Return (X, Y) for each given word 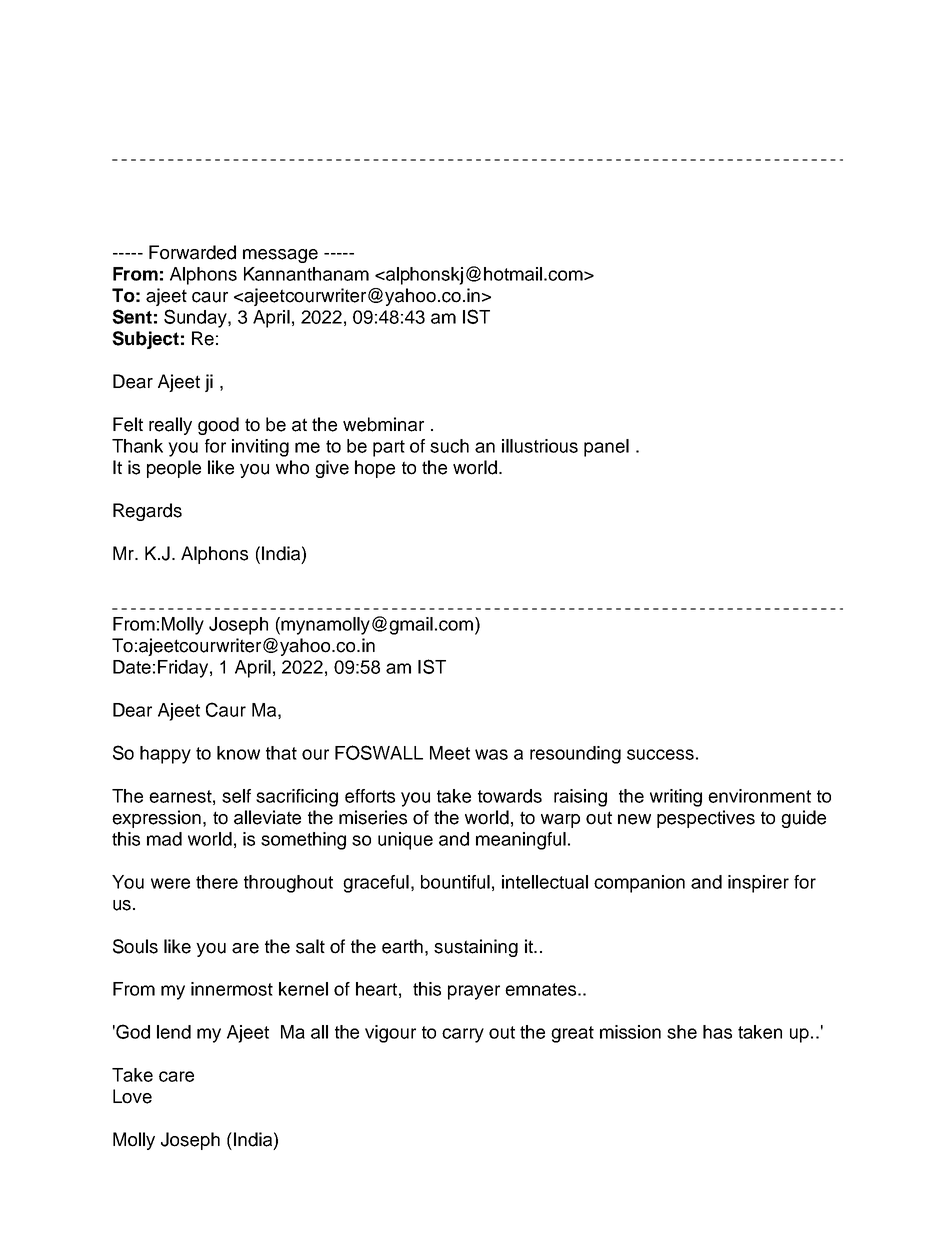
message (280, 256)
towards (510, 796)
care (176, 1076)
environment (759, 796)
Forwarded (192, 252)
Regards (147, 512)
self (236, 796)
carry (463, 1035)
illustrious (540, 446)
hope (375, 469)
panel (606, 448)
